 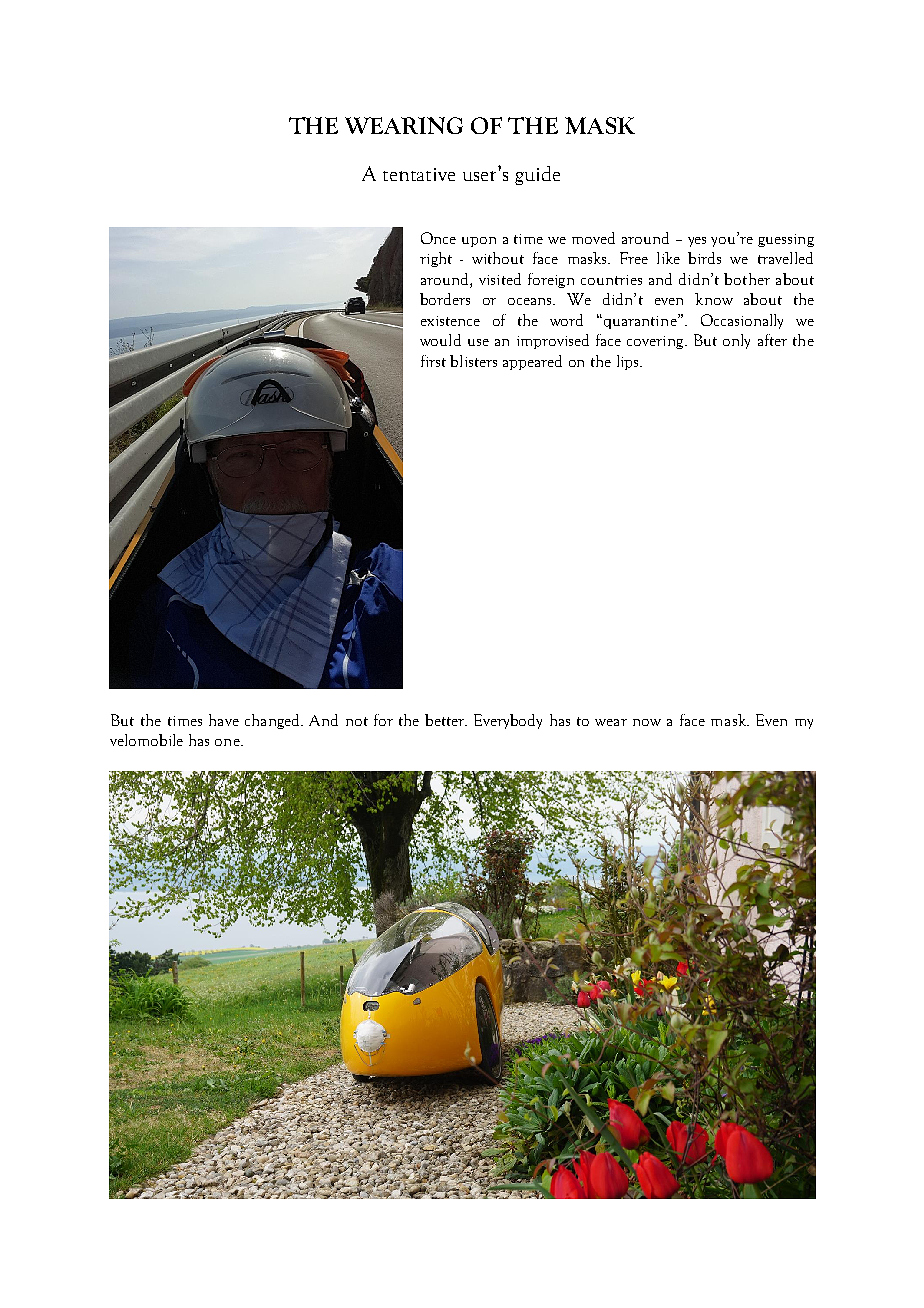 I want to click on appeared, so click(x=532, y=362).
